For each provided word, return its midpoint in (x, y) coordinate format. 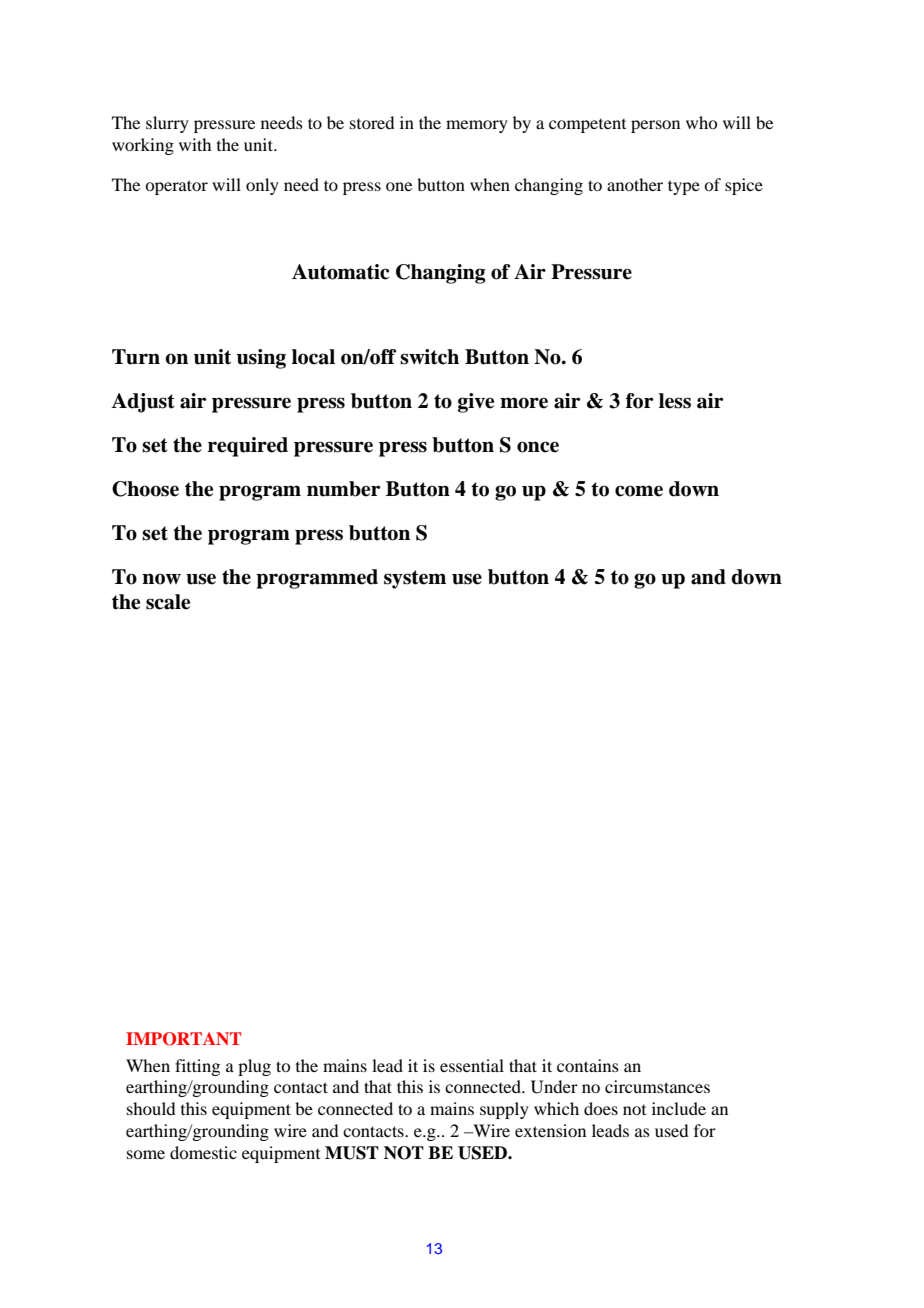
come (639, 491)
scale (168, 602)
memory (477, 126)
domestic (203, 1152)
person (655, 126)
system (415, 579)
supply (504, 1110)
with (195, 144)
